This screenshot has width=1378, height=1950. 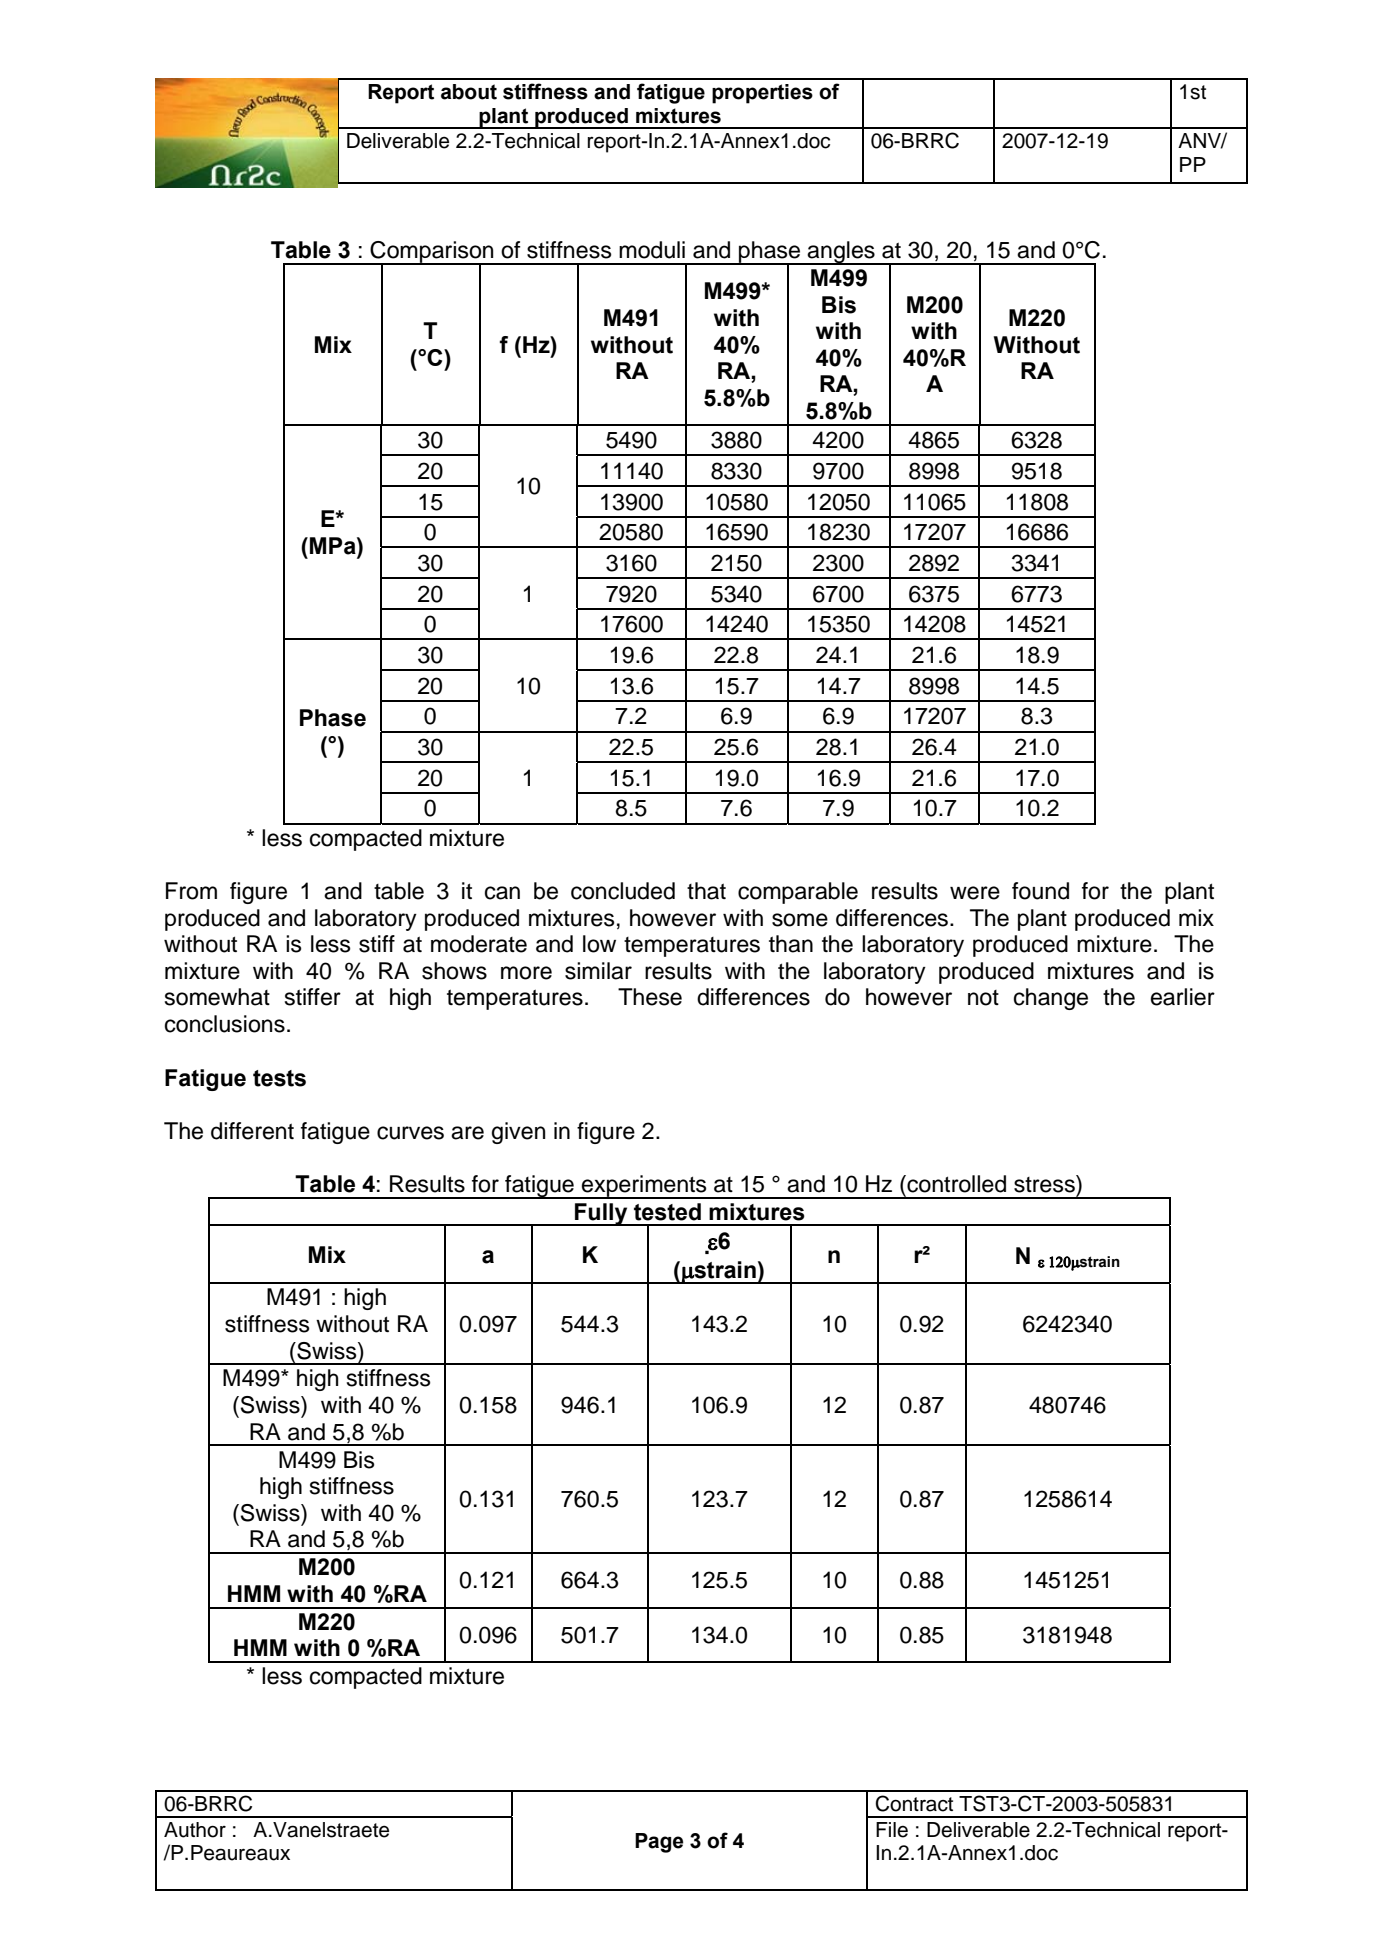 What do you see at coordinates (469, 92) in the screenshot?
I see `about` at bounding box center [469, 92].
